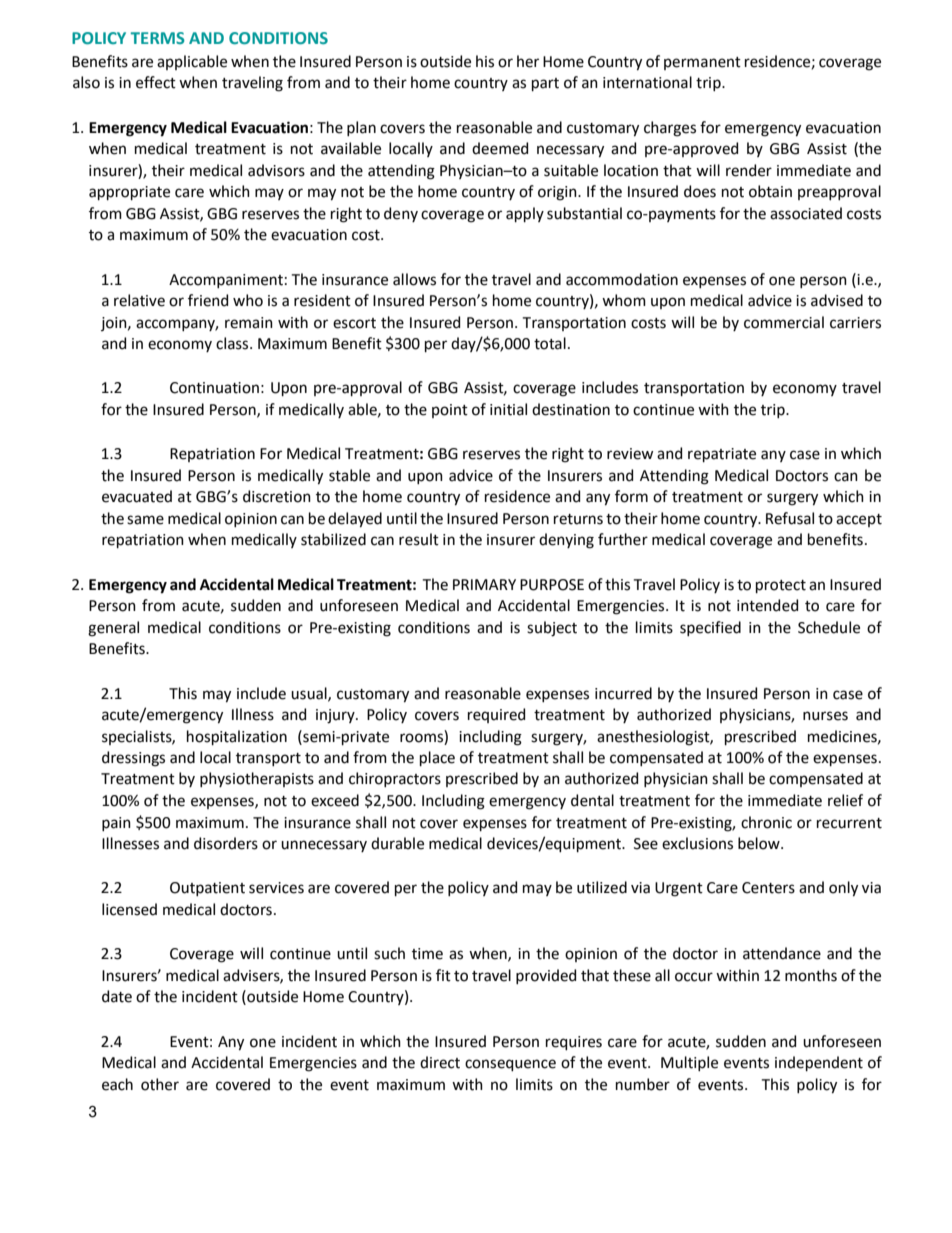 Image resolution: width=952 pixels, height=1233 pixels. Describe the element at coordinates (237, 737) in the screenshot. I see `hospitalization` at that location.
